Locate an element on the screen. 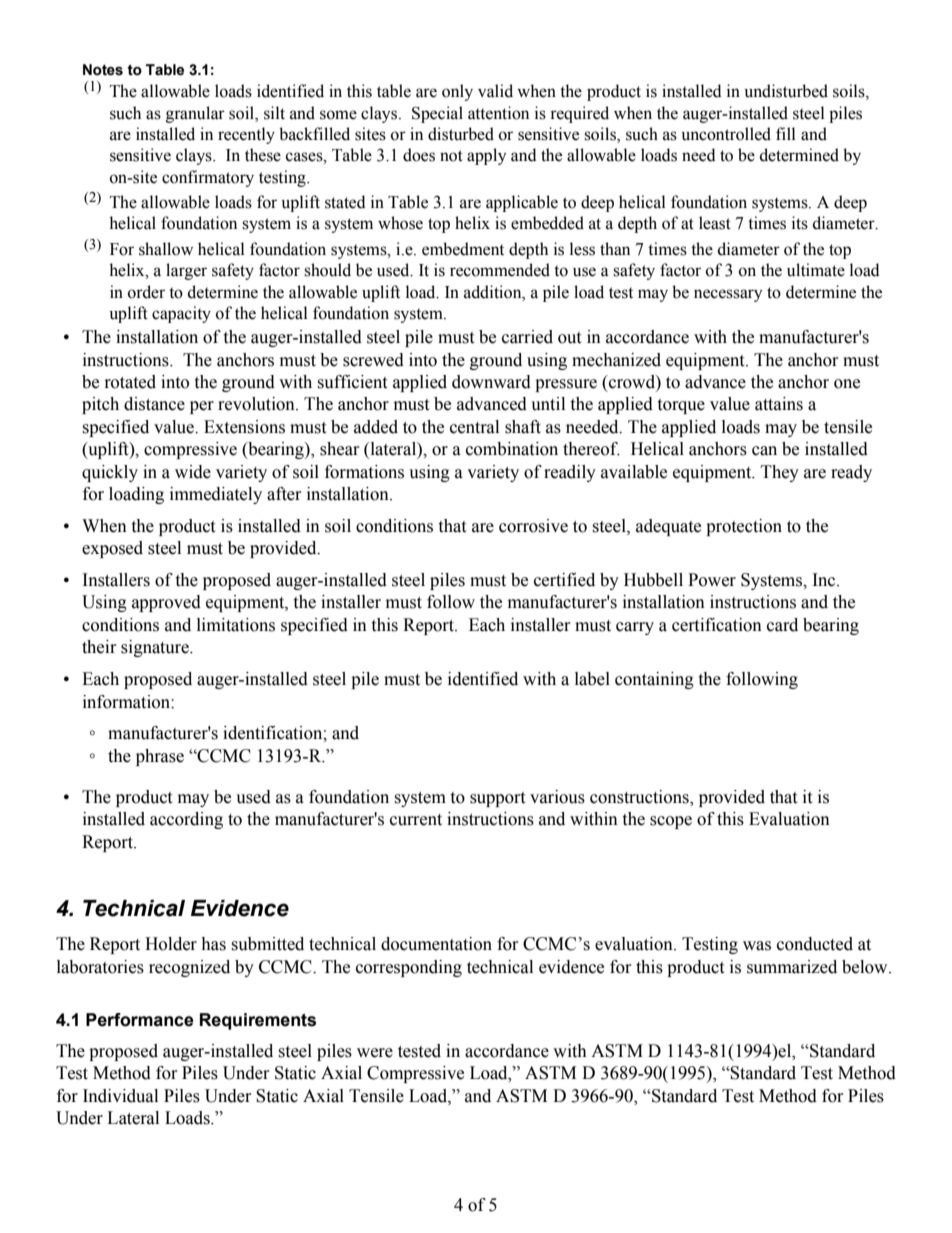  granular is located at coordinates (195, 114).
